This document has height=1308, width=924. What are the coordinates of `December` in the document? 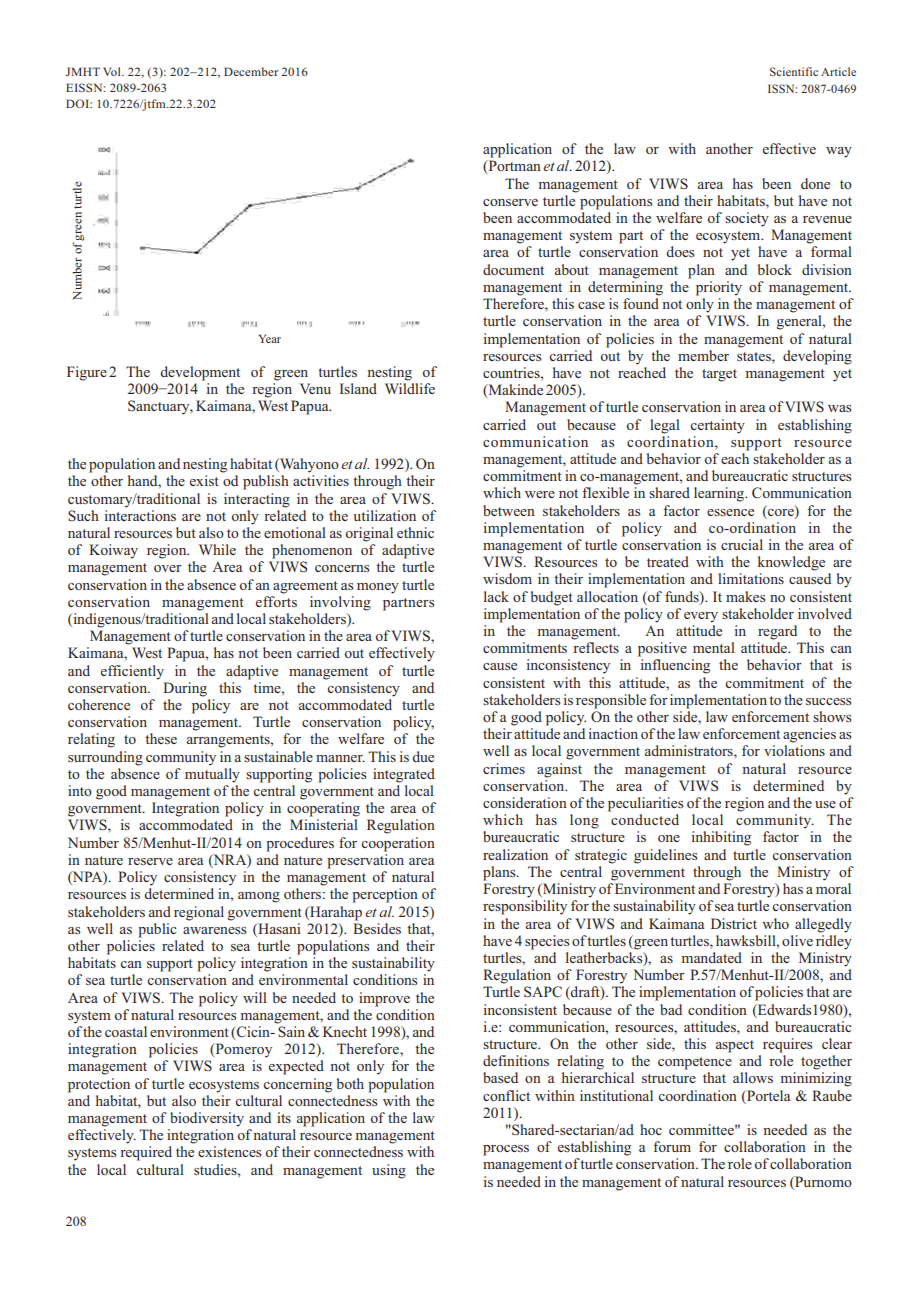 It's located at (251, 71).
